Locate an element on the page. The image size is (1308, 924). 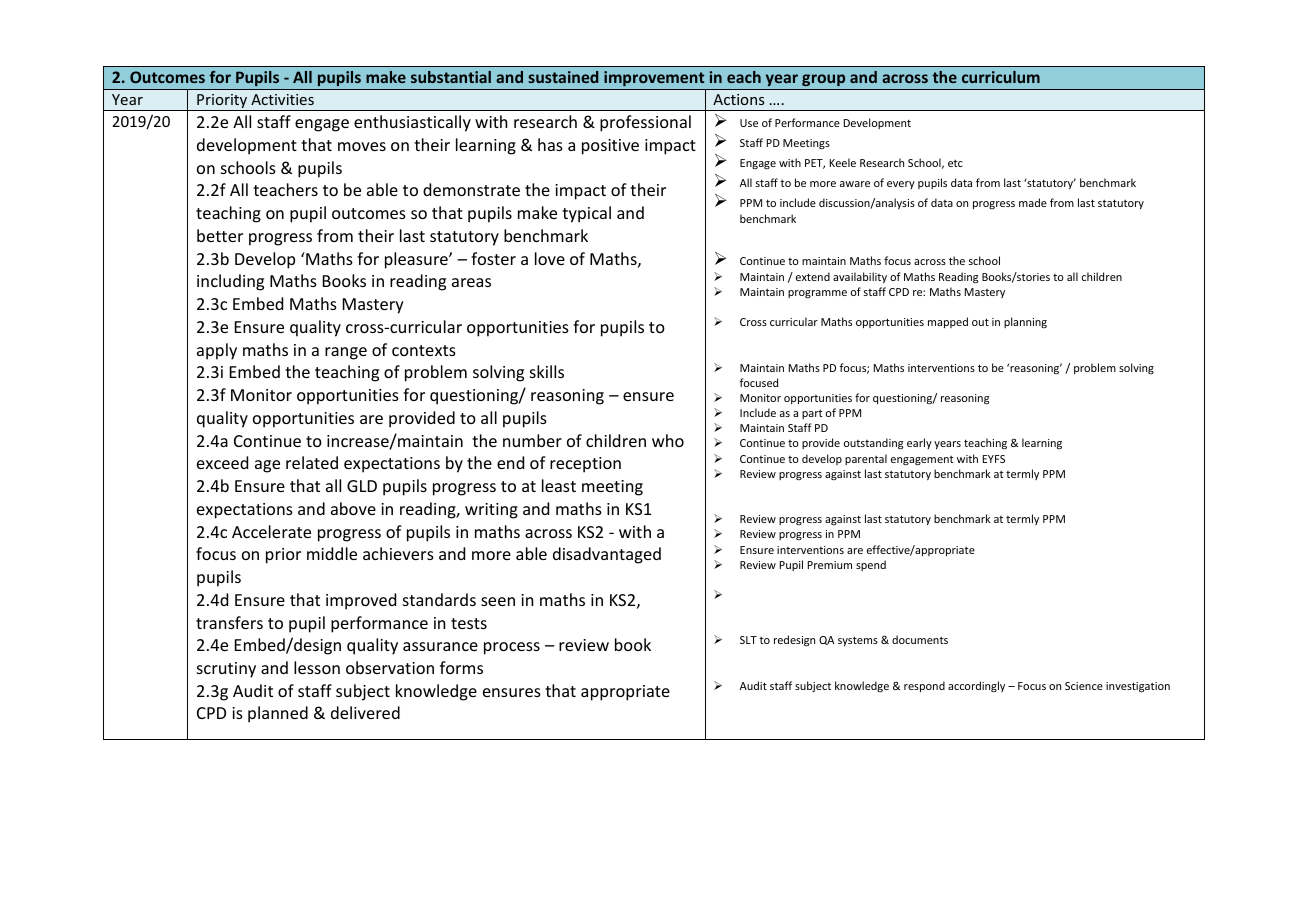
typical is located at coordinates (586, 214).
